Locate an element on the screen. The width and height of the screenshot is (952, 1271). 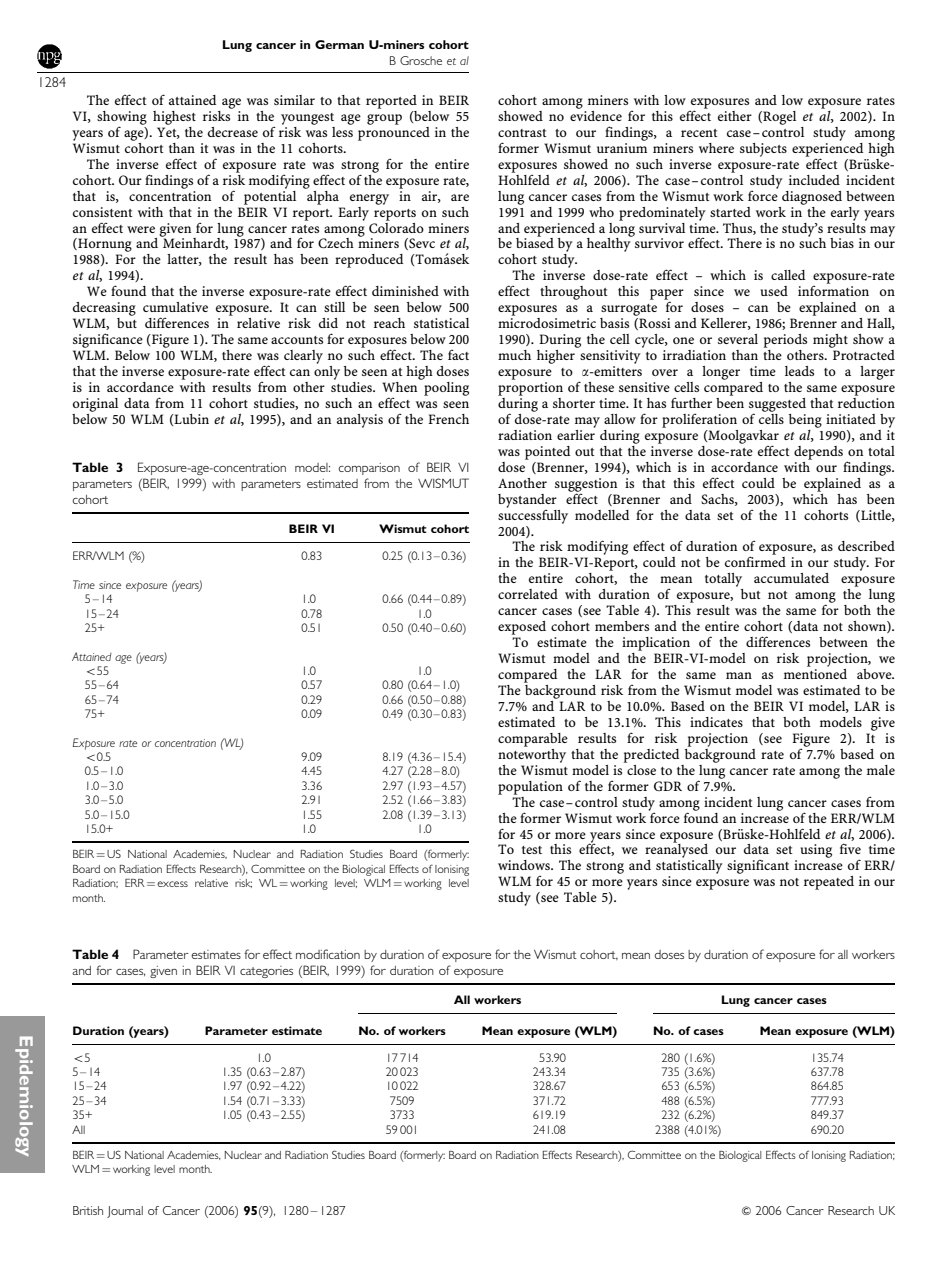
excess is located at coordinates (172, 884).
